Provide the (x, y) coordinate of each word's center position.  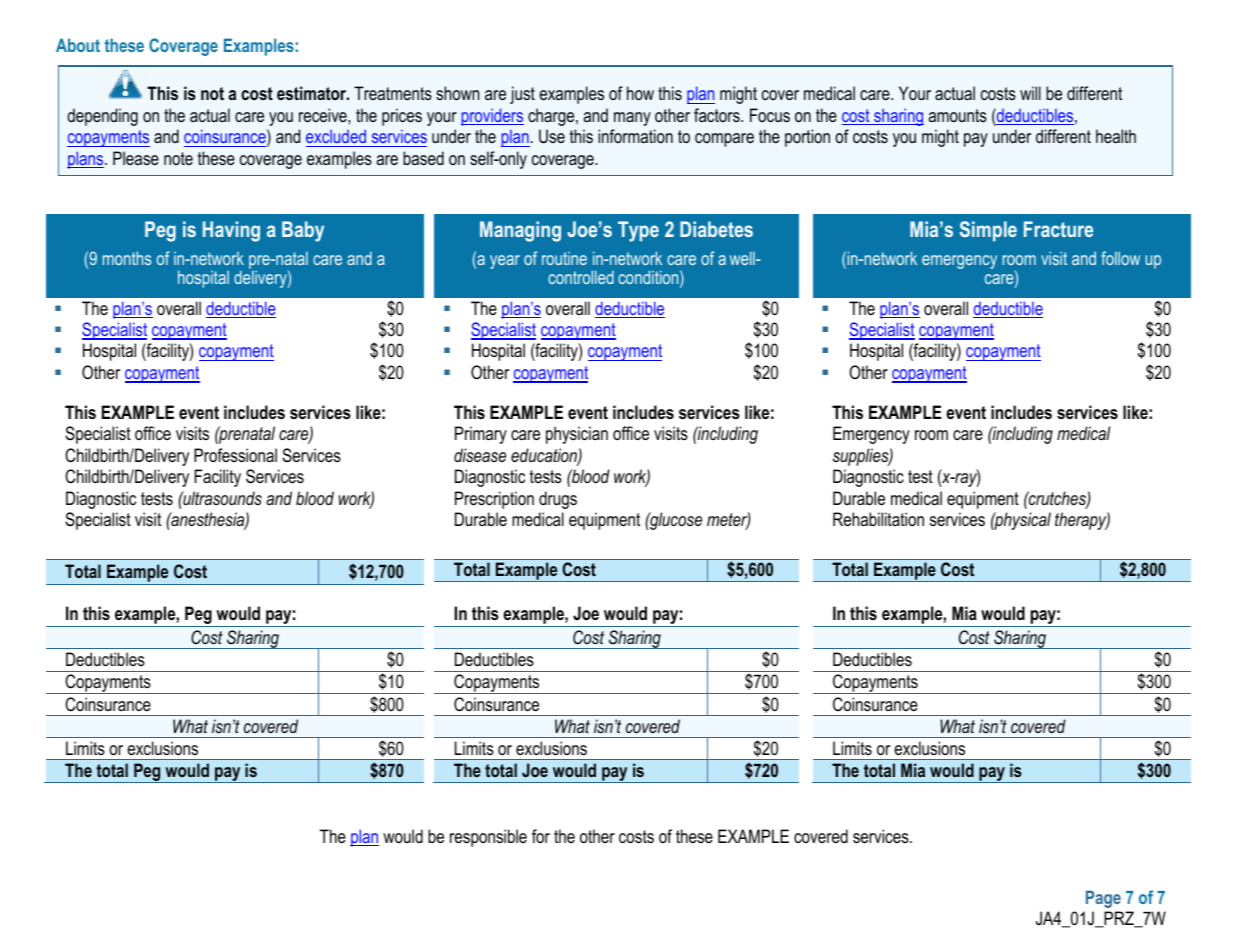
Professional (235, 455)
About (78, 45)
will (1030, 93)
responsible (488, 838)
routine (564, 258)
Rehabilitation (878, 519)
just (522, 95)
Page (1103, 899)
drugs (558, 500)
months (127, 258)
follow (1120, 258)
